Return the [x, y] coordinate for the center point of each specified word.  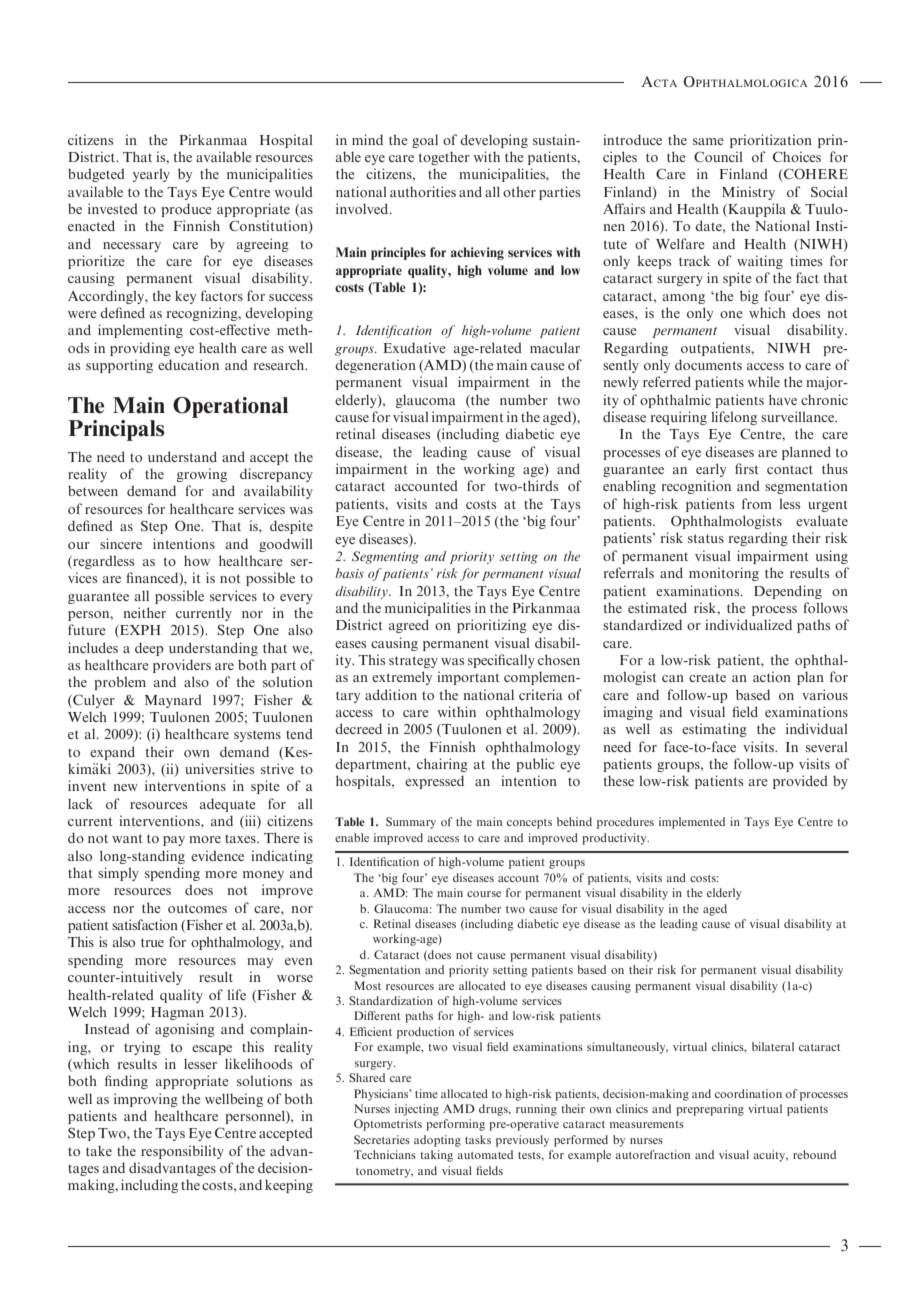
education [188, 364]
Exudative [414, 347]
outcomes [197, 908]
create [707, 677]
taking [436, 1156]
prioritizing [492, 626]
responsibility [182, 1152]
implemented [692, 823]
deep [149, 649]
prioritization [771, 141]
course [484, 894]
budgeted [96, 175]
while [763, 381]
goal [425, 141]
